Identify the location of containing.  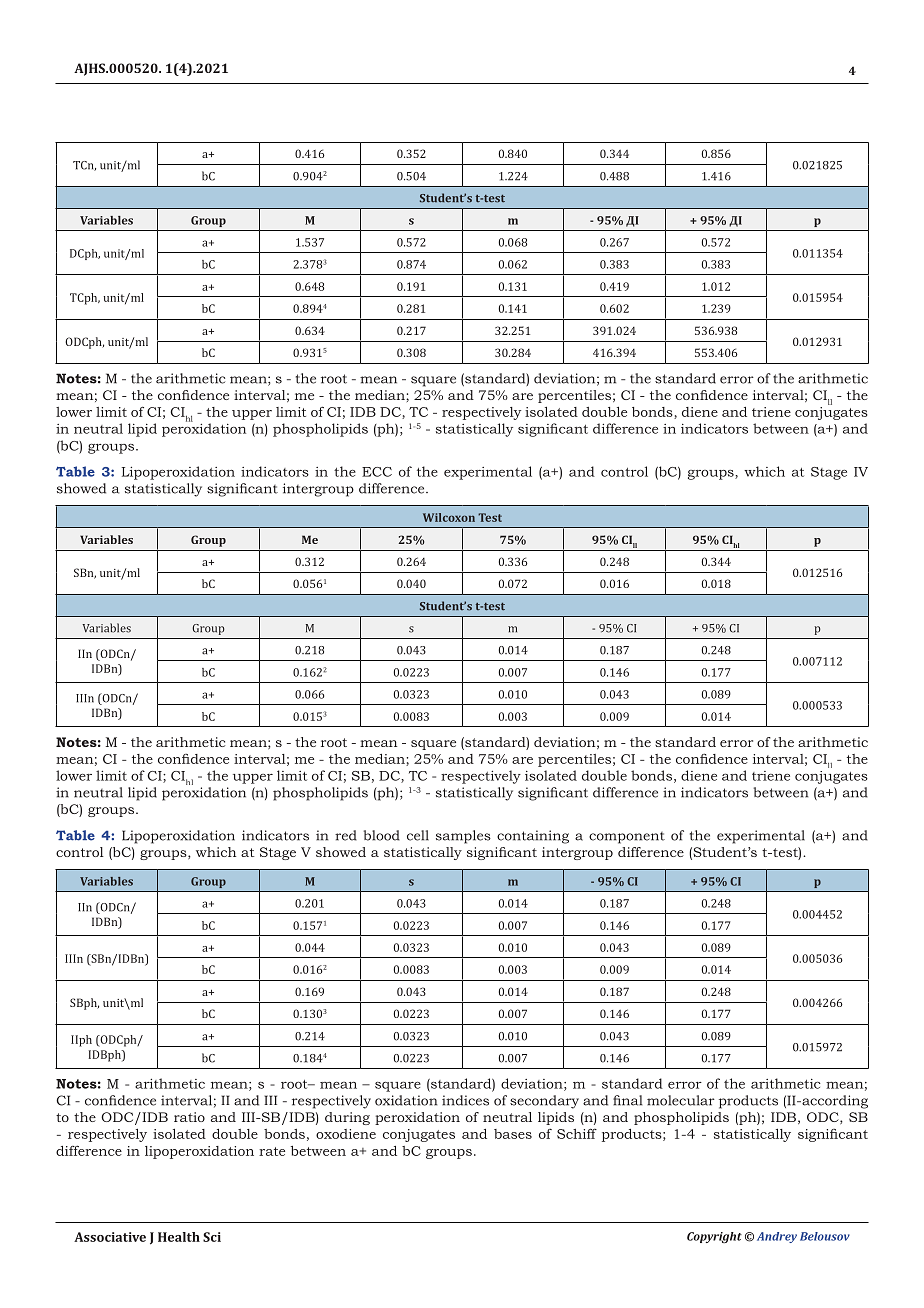
(533, 837).
